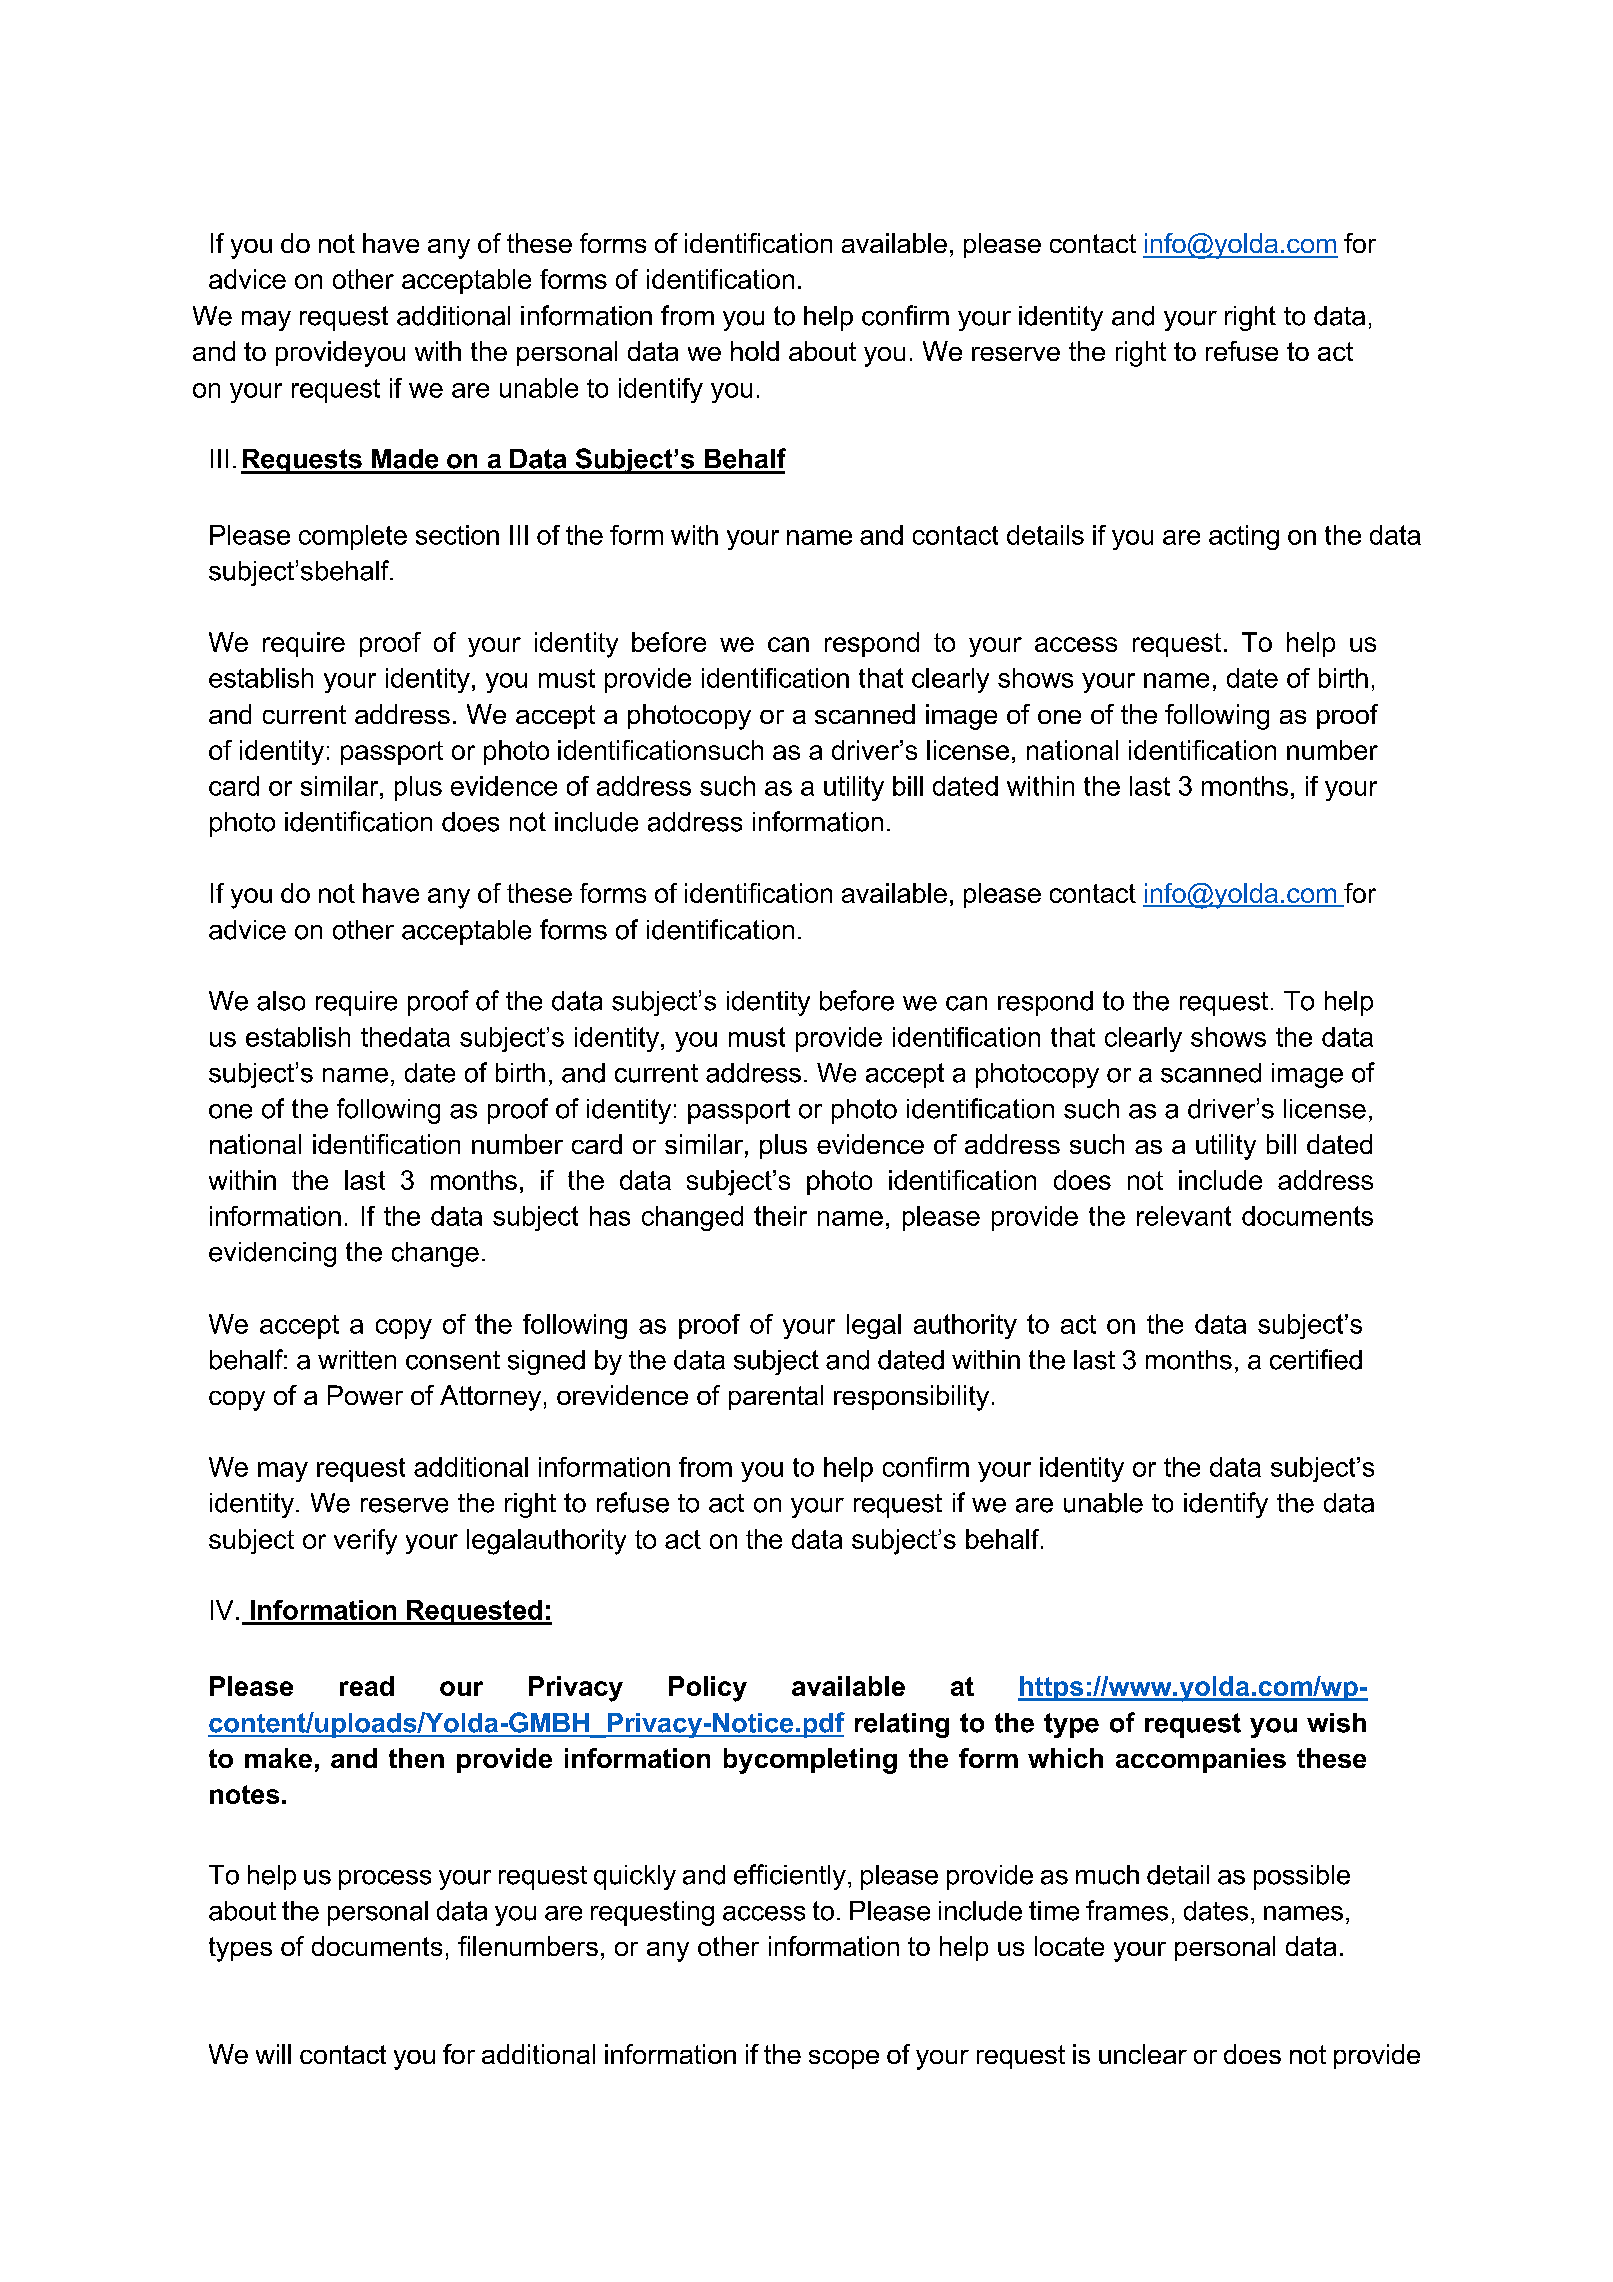 The width and height of the screenshot is (1613, 2282). I want to click on parental, so click(776, 1397).
